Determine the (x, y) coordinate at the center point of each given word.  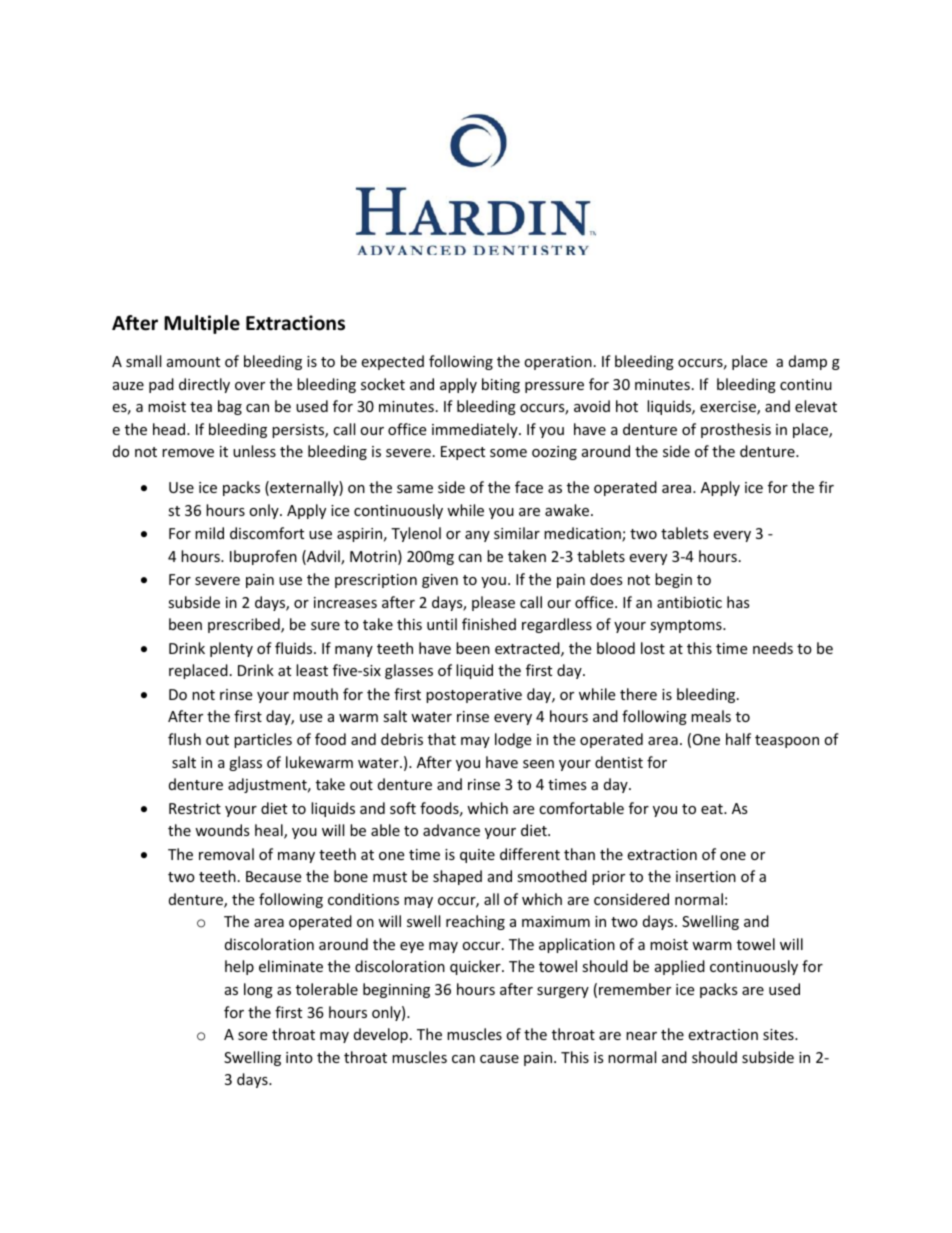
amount (193, 362)
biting (501, 385)
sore (252, 1036)
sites (779, 1034)
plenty (231, 649)
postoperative (474, 696)
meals (711, 716)
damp (808, 362)
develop (381, 1035)
